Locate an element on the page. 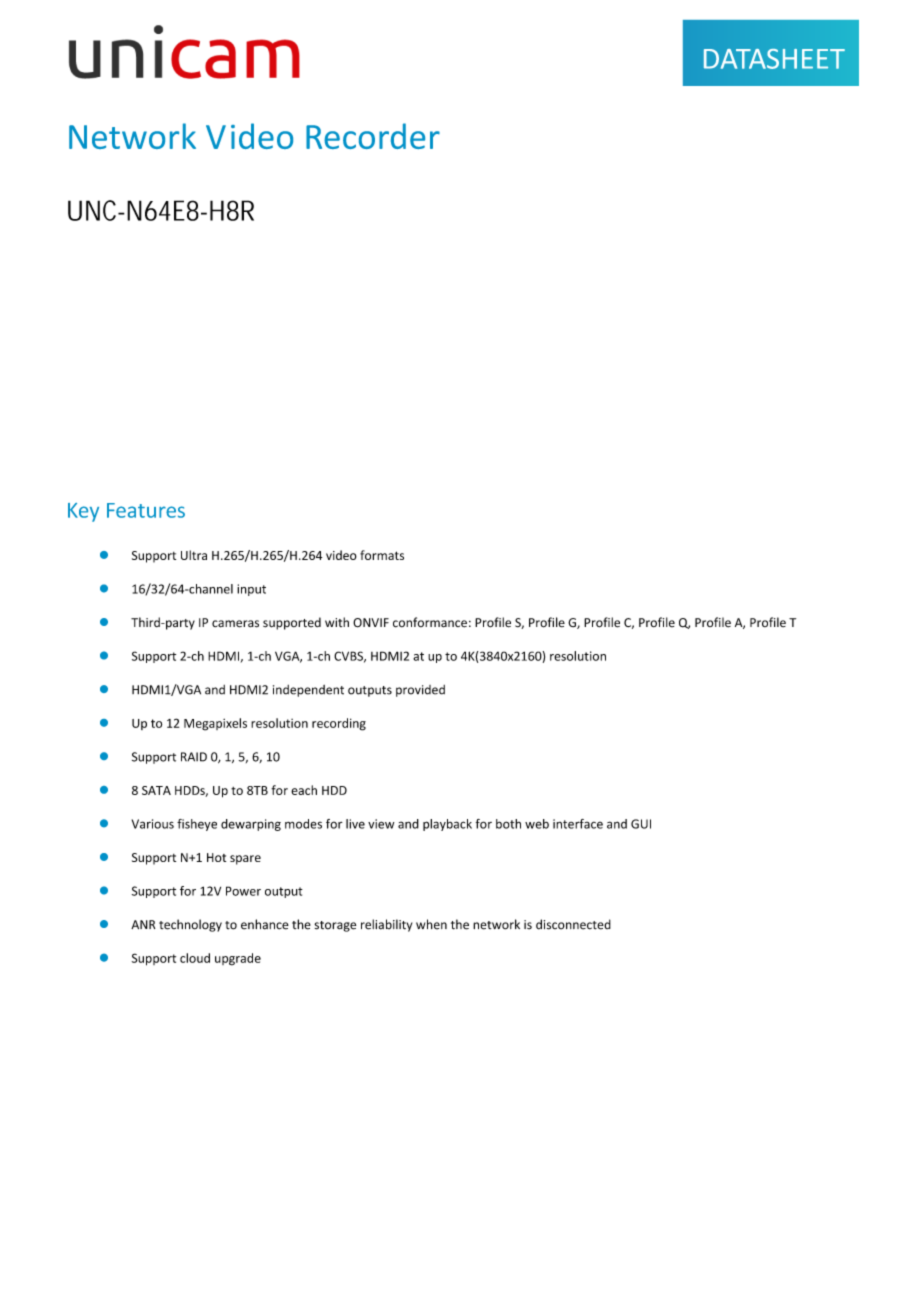 The image size is (924, 1308). technology is located at coordinates (190, 925).
